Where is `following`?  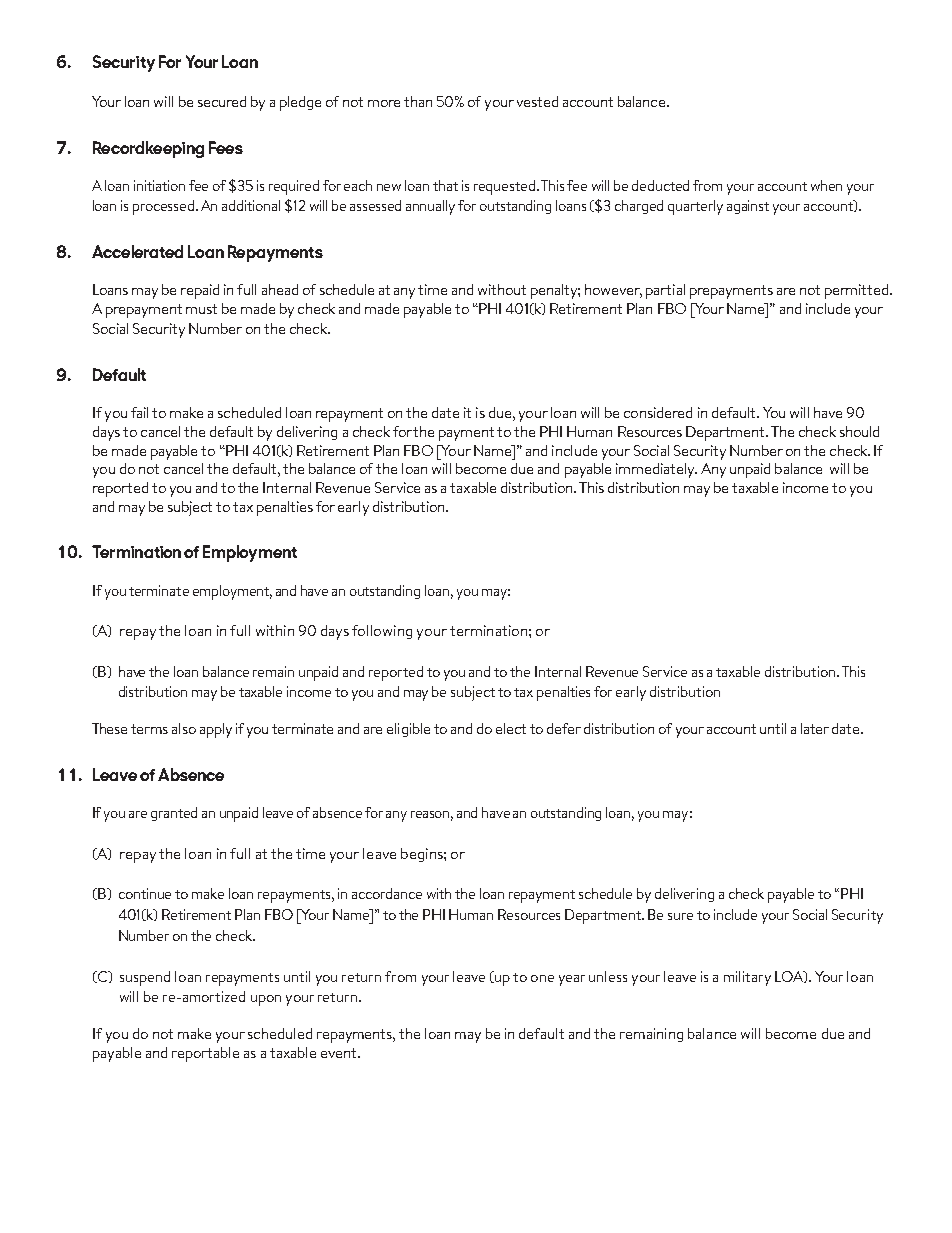 following is located at coordinates (382, 632).
